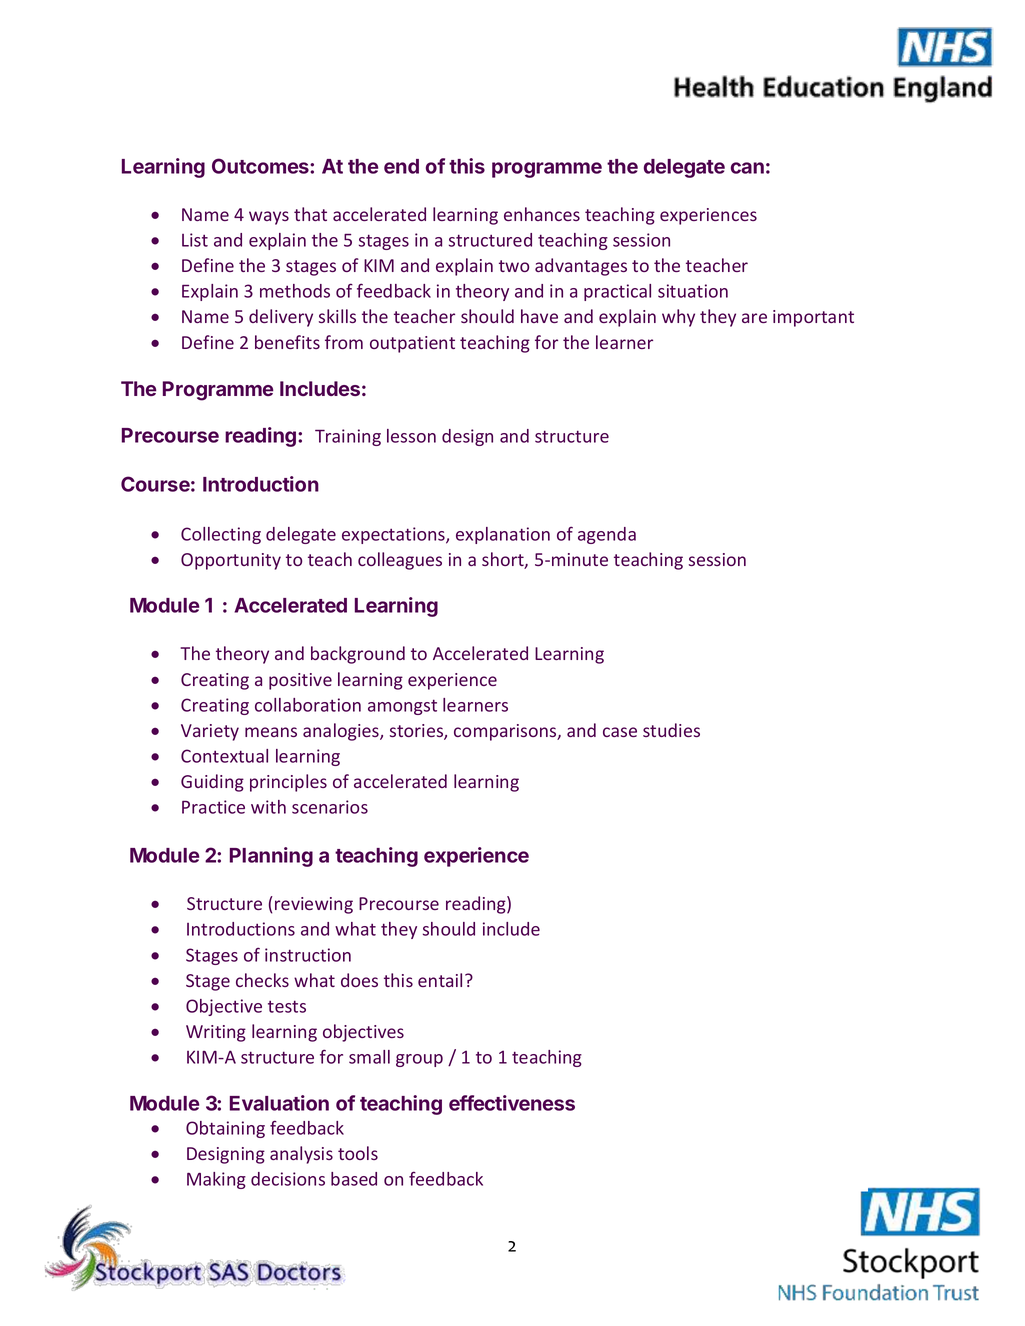 The width and height of the screenshot is (1025, 1326). I want to click on case, so click(620, 732).
